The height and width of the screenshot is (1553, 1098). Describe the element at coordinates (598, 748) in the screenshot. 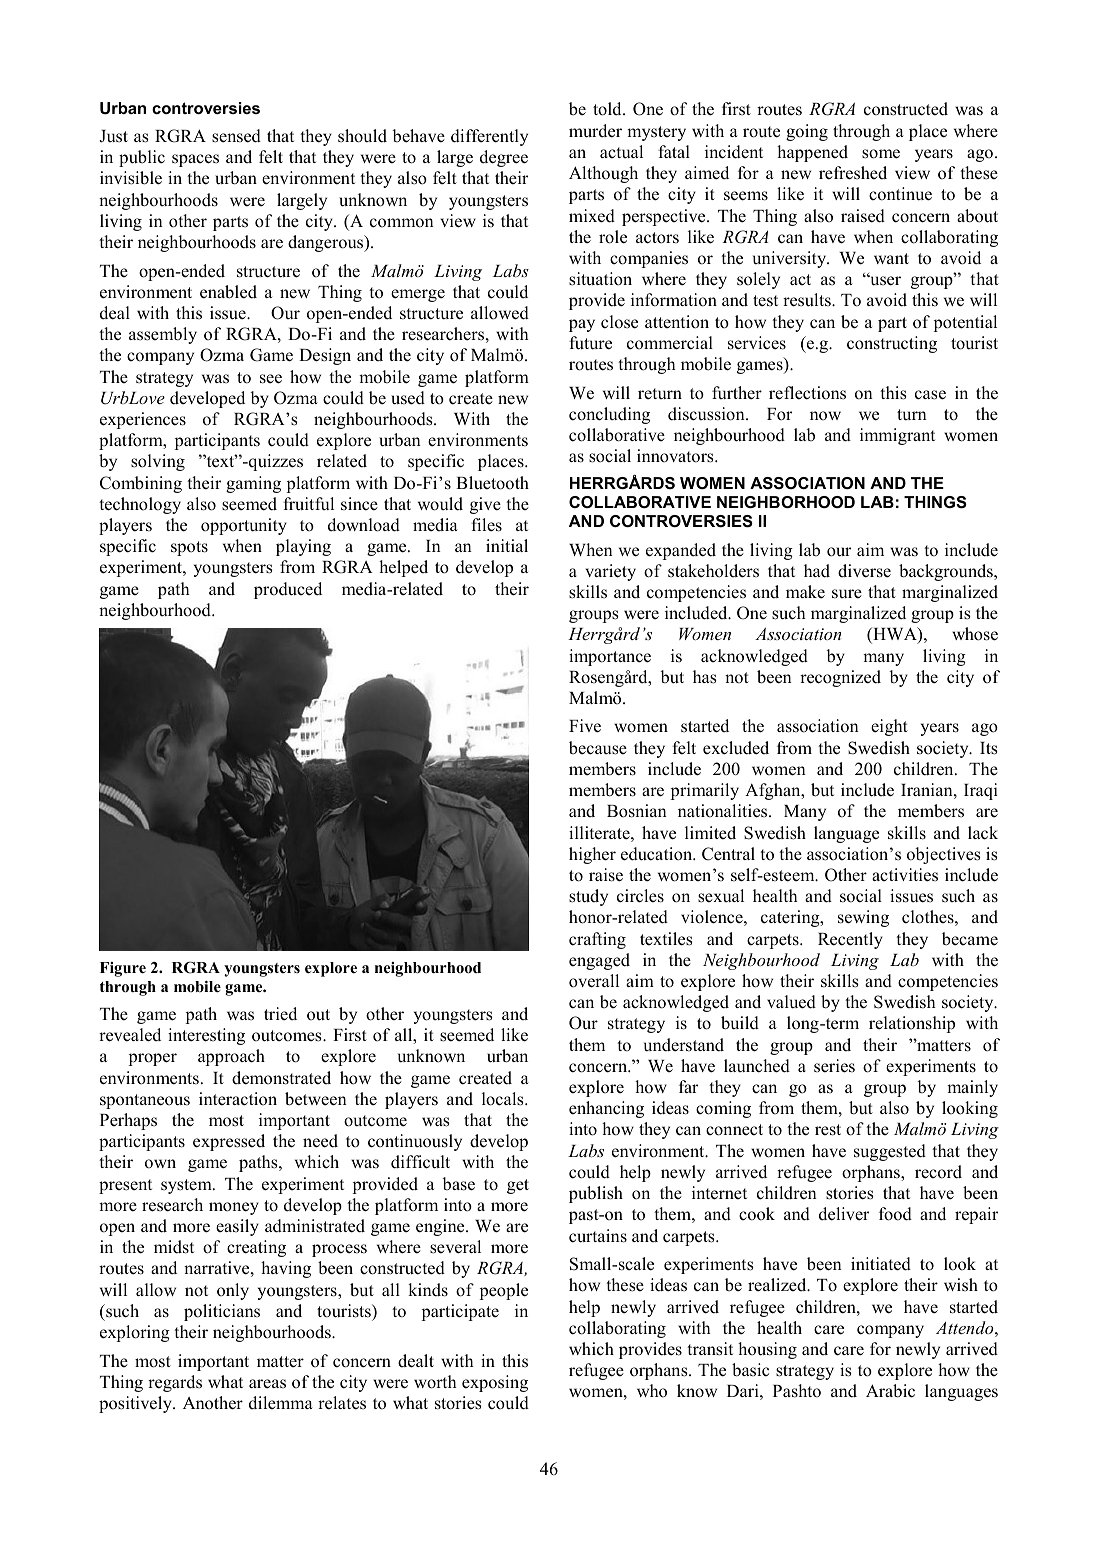

I see `because` at that location.
